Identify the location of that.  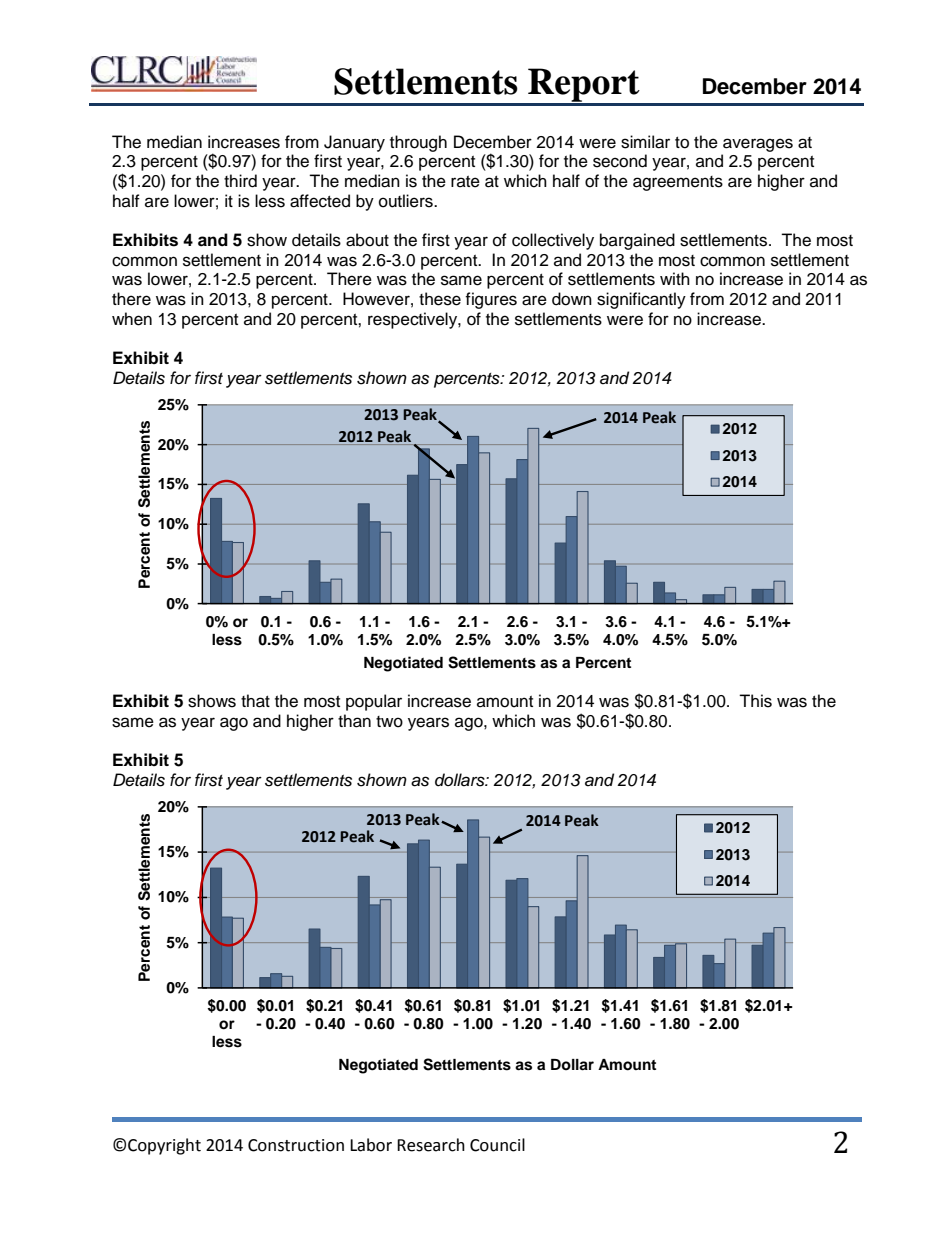
(255, 701).
